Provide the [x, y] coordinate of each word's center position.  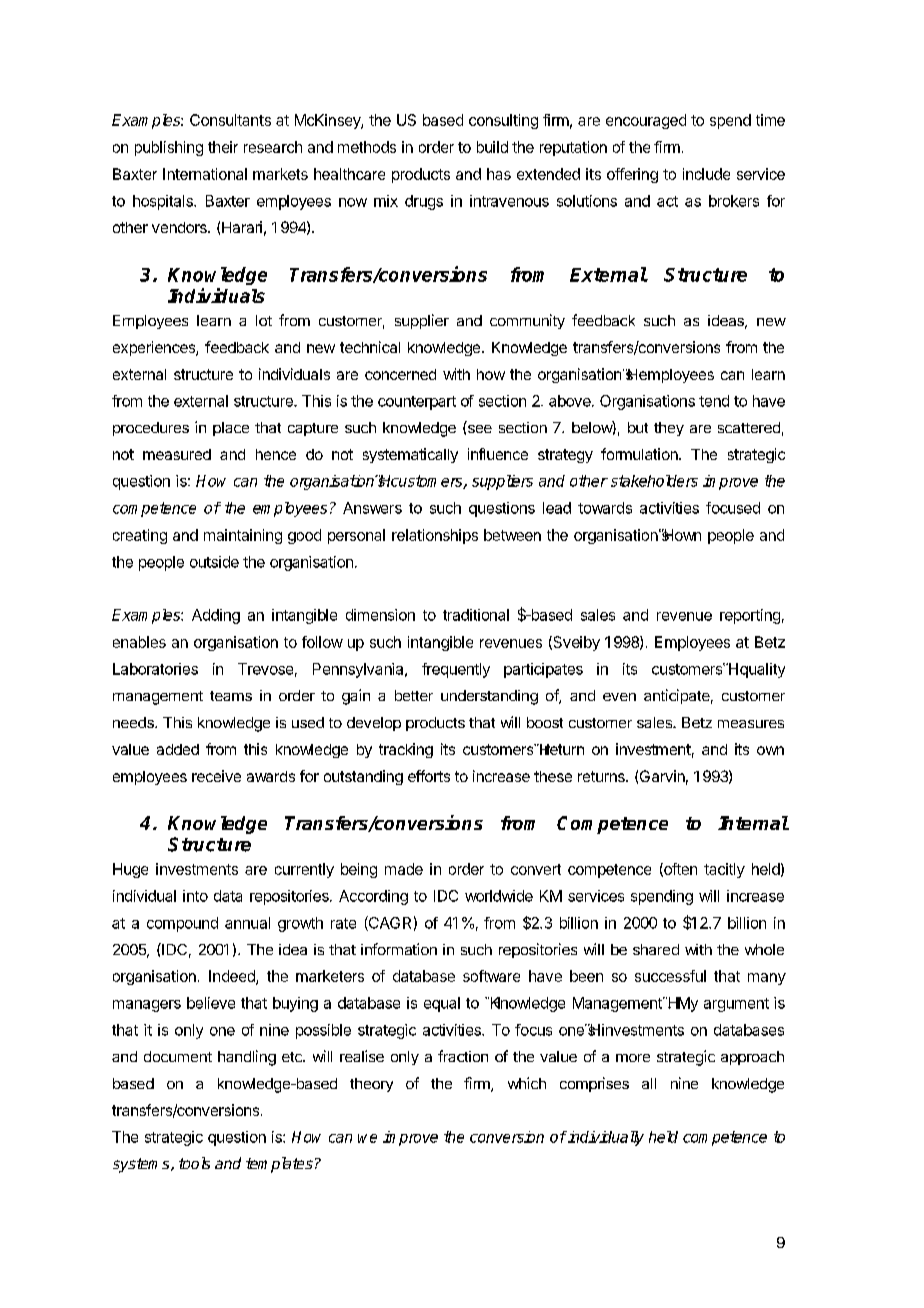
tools [194, 1163]
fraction [463, 1056]
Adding [216, 616]
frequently [456, 670]
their [223, 147]
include [706, 174]
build [492, 147]
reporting [750, 616]
